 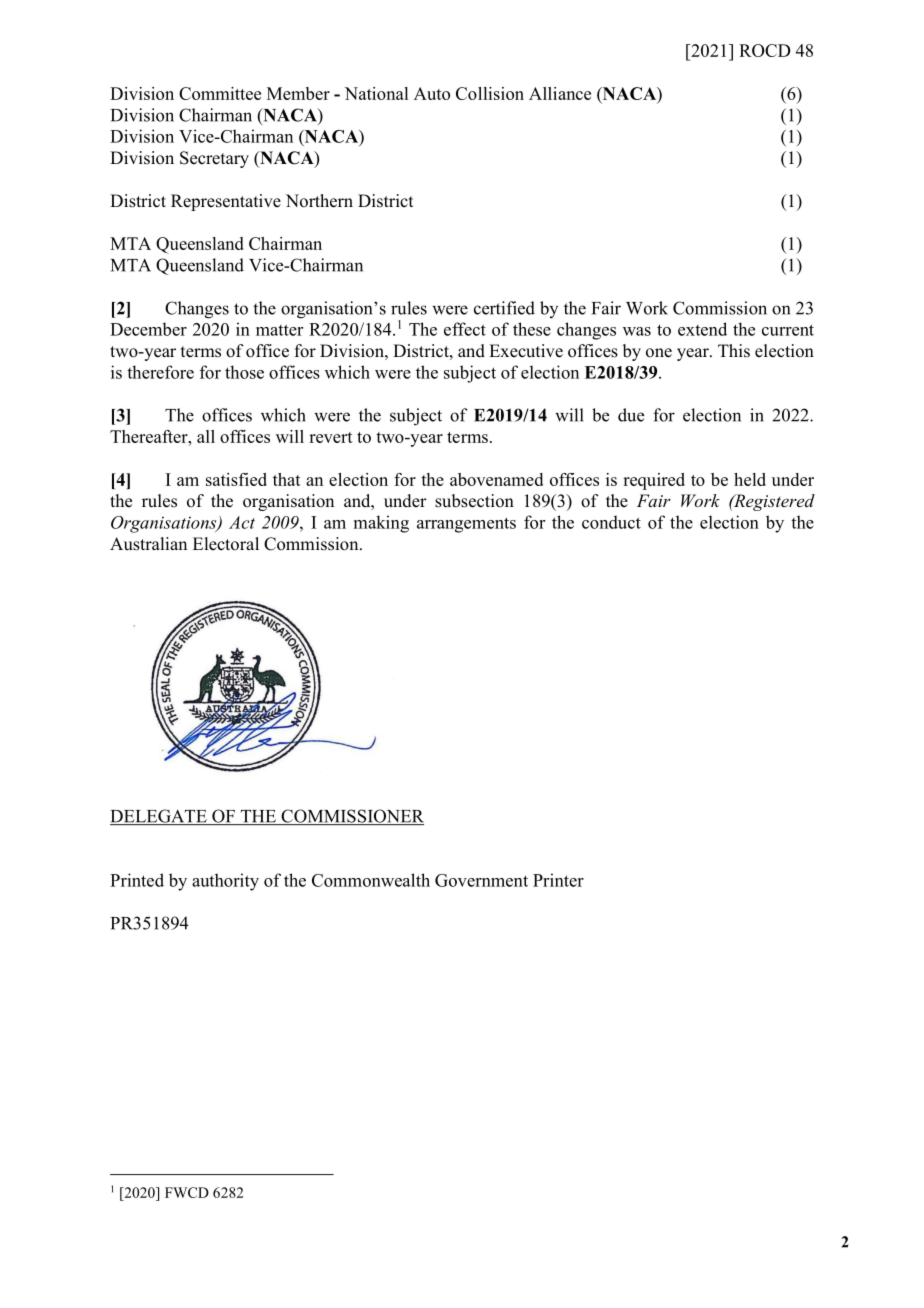 I want to click on Electoral, so click(x=226, y=544).
